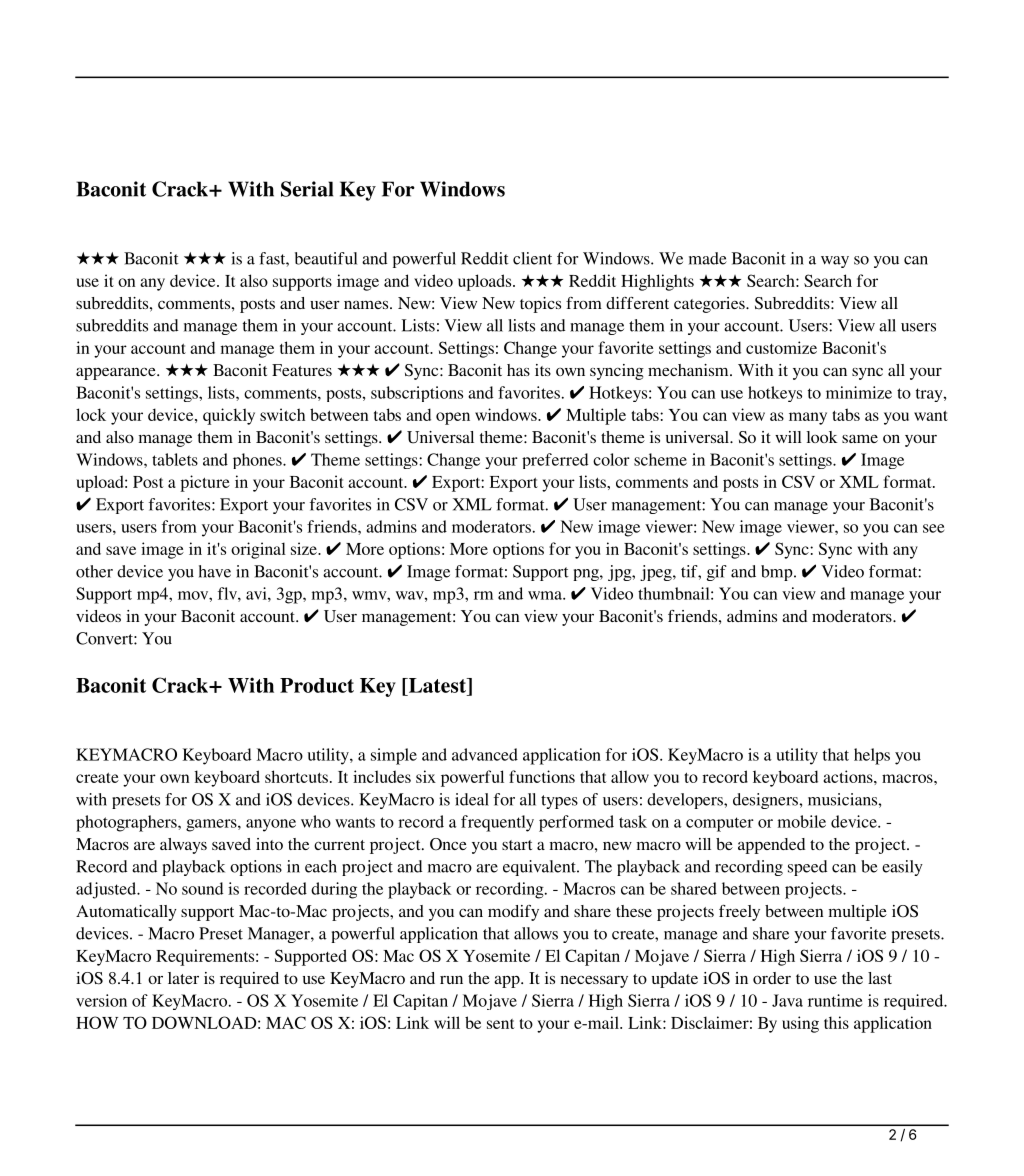 Image resolution: width=1024 pixels, height=1176 pixels. What do you see at coordinates (501, 1024) in the screenshot?
I see `sent` at bounding box center [501, 1024].
